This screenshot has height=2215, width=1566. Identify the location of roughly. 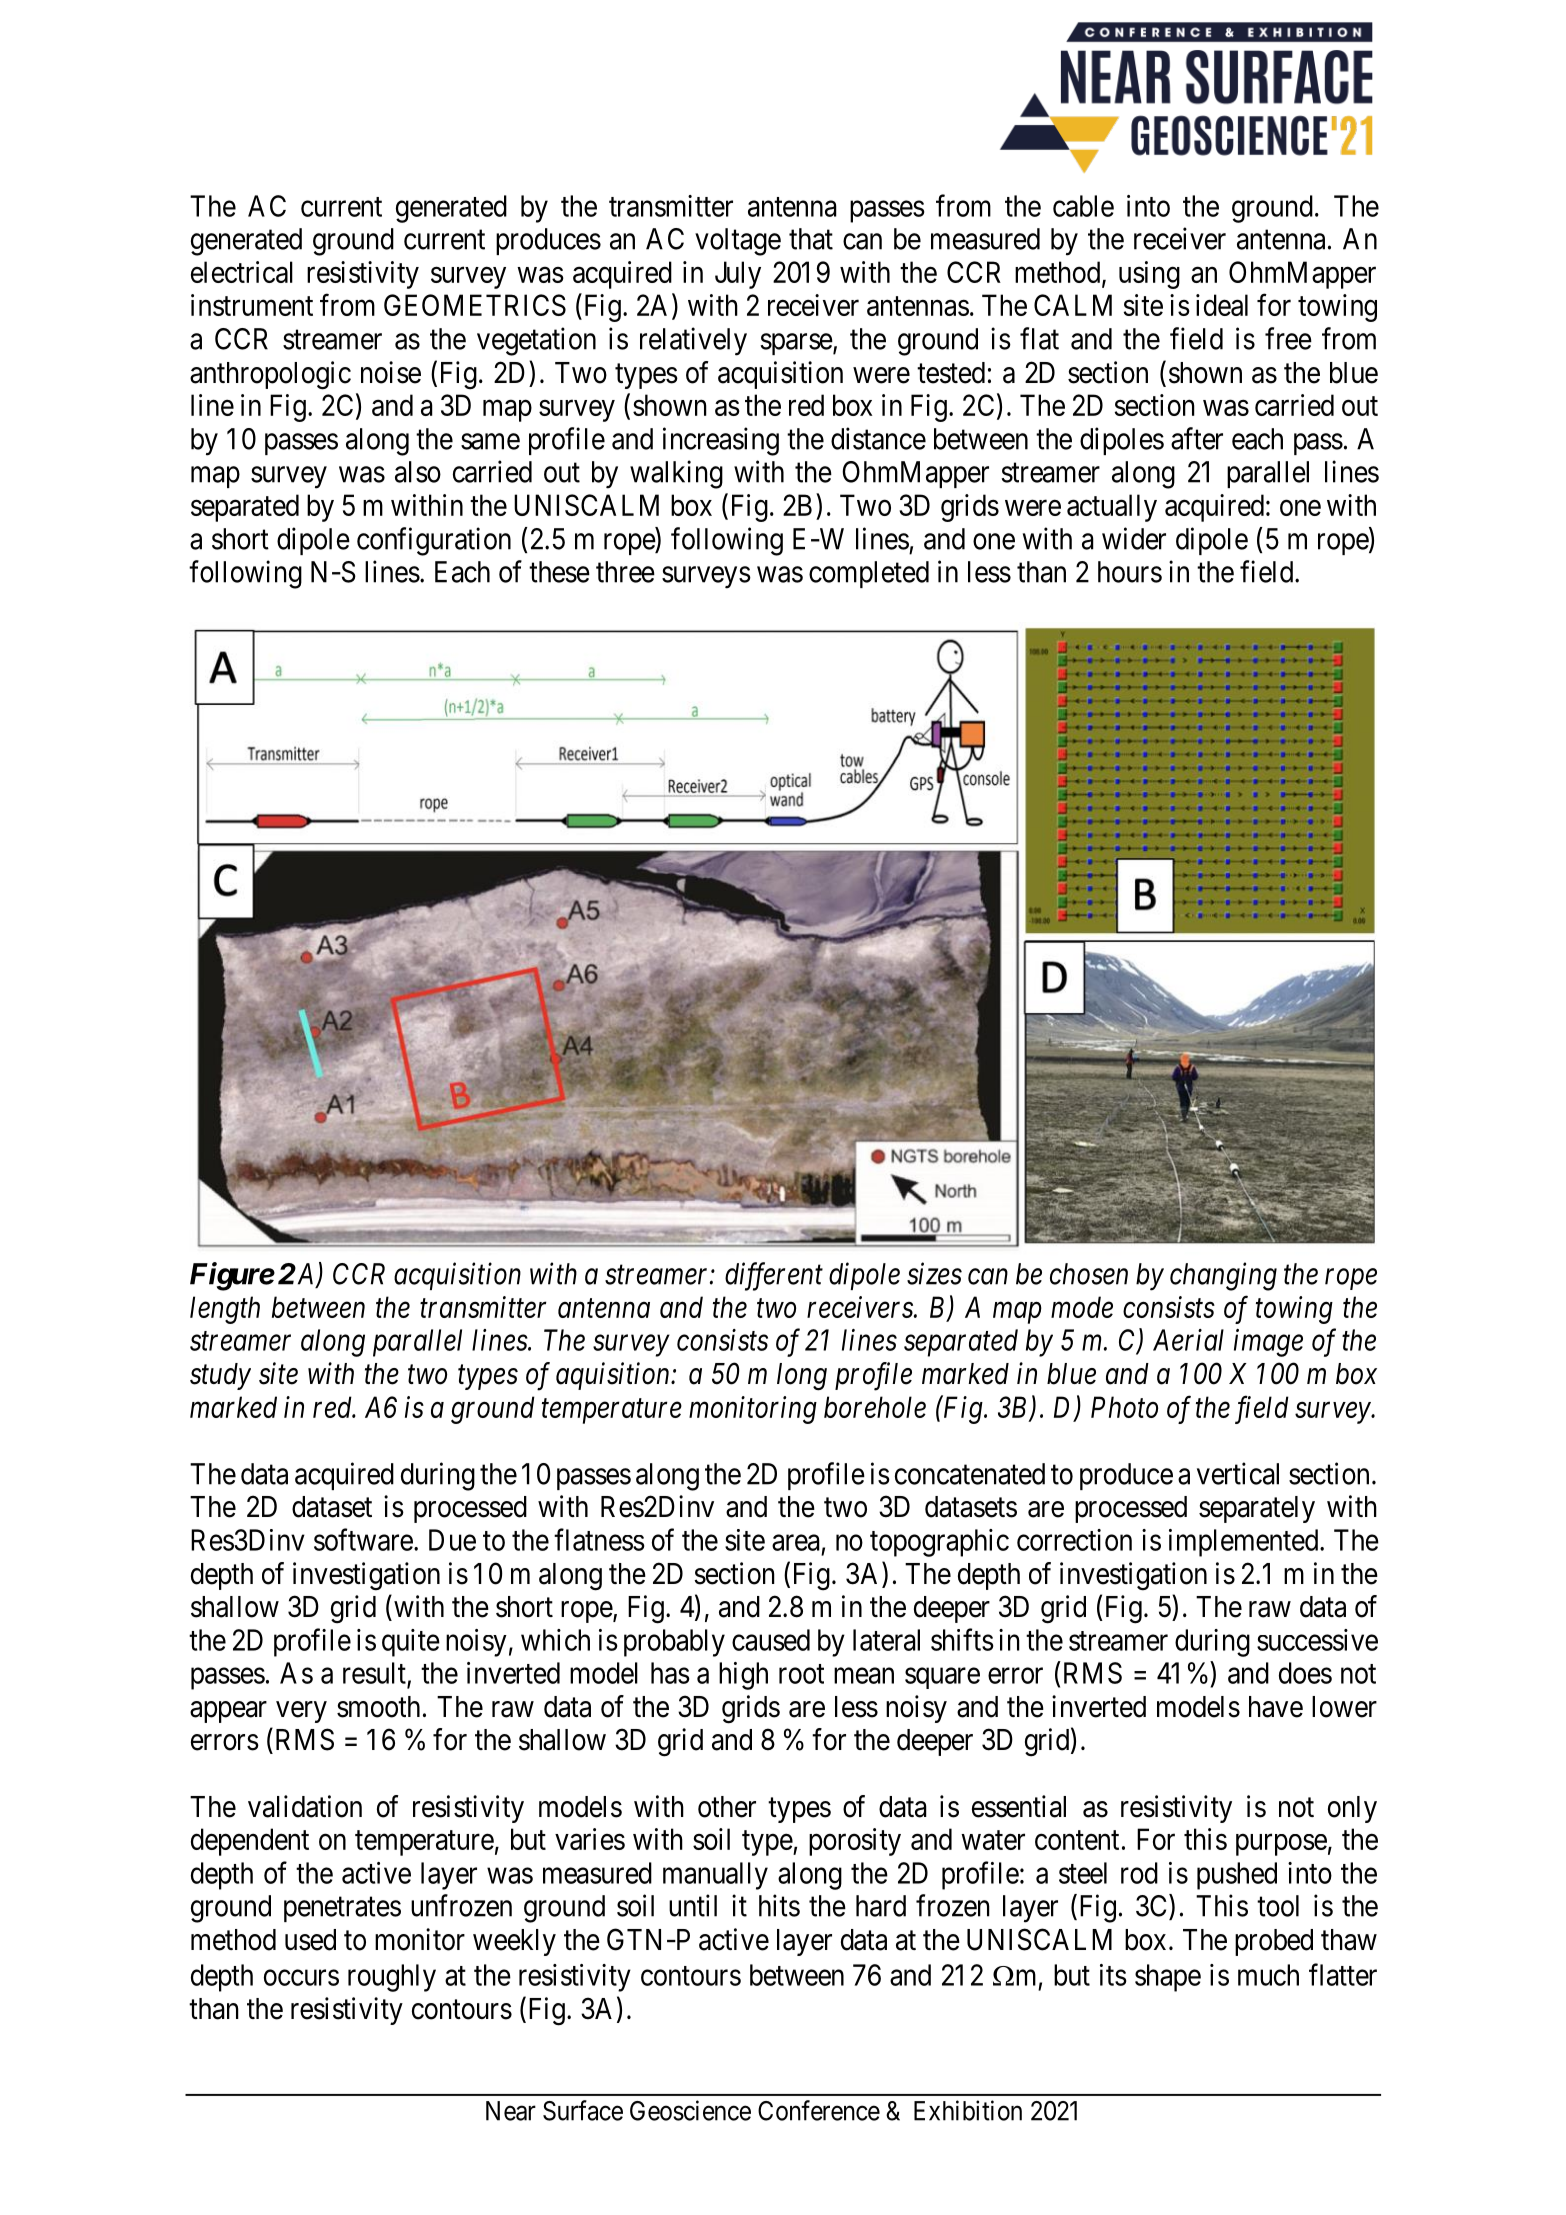
(392, 1978).
